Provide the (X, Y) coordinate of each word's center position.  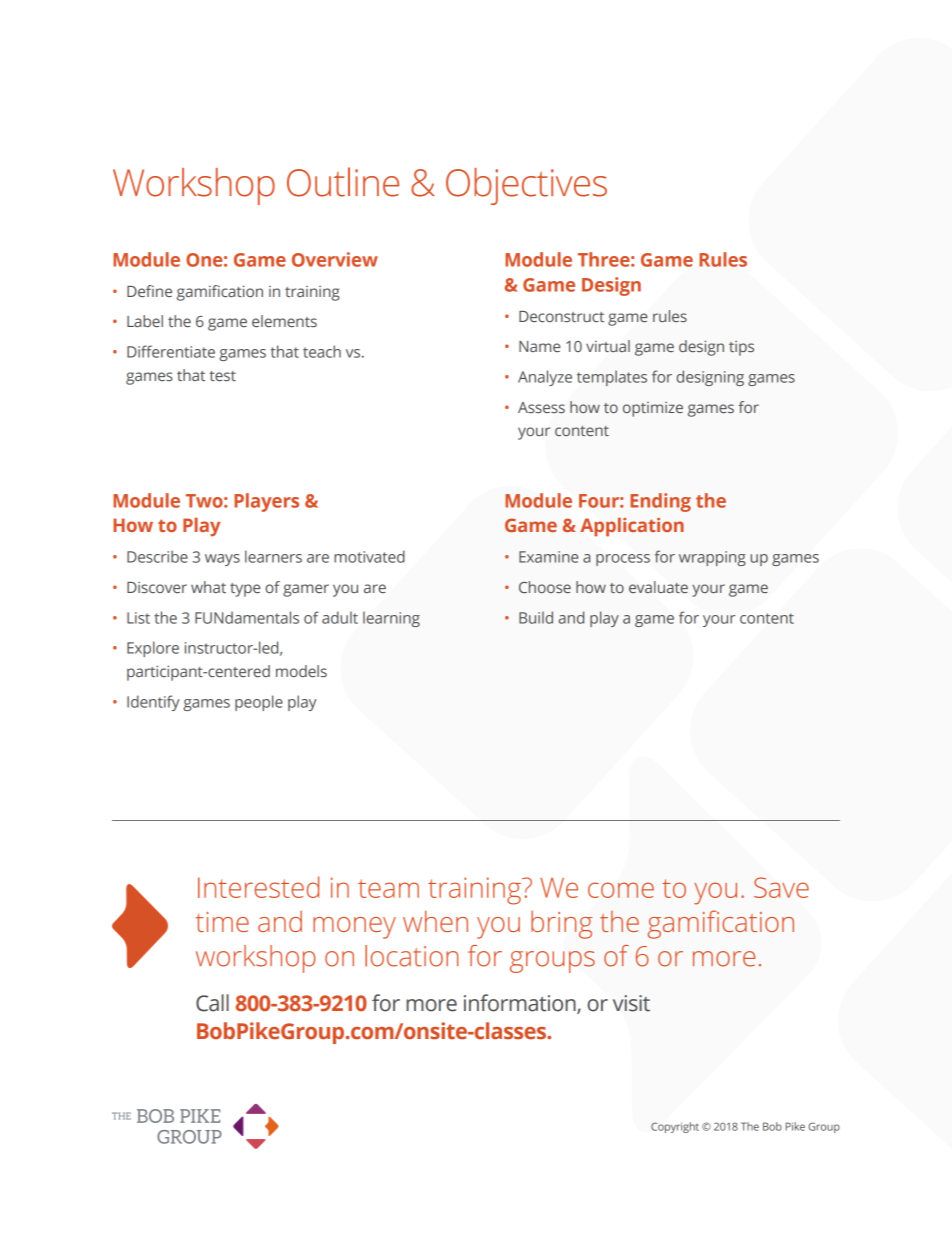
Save (781, 887)
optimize (653, 409)
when (435, 921)
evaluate (658, 587)
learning (391, 619)
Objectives (526, 186)
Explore (153, 649)
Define (149, 291)
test (222, 376)
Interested (258, 887)
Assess (541, 408)
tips (741, 348)
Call (212, 1003)
